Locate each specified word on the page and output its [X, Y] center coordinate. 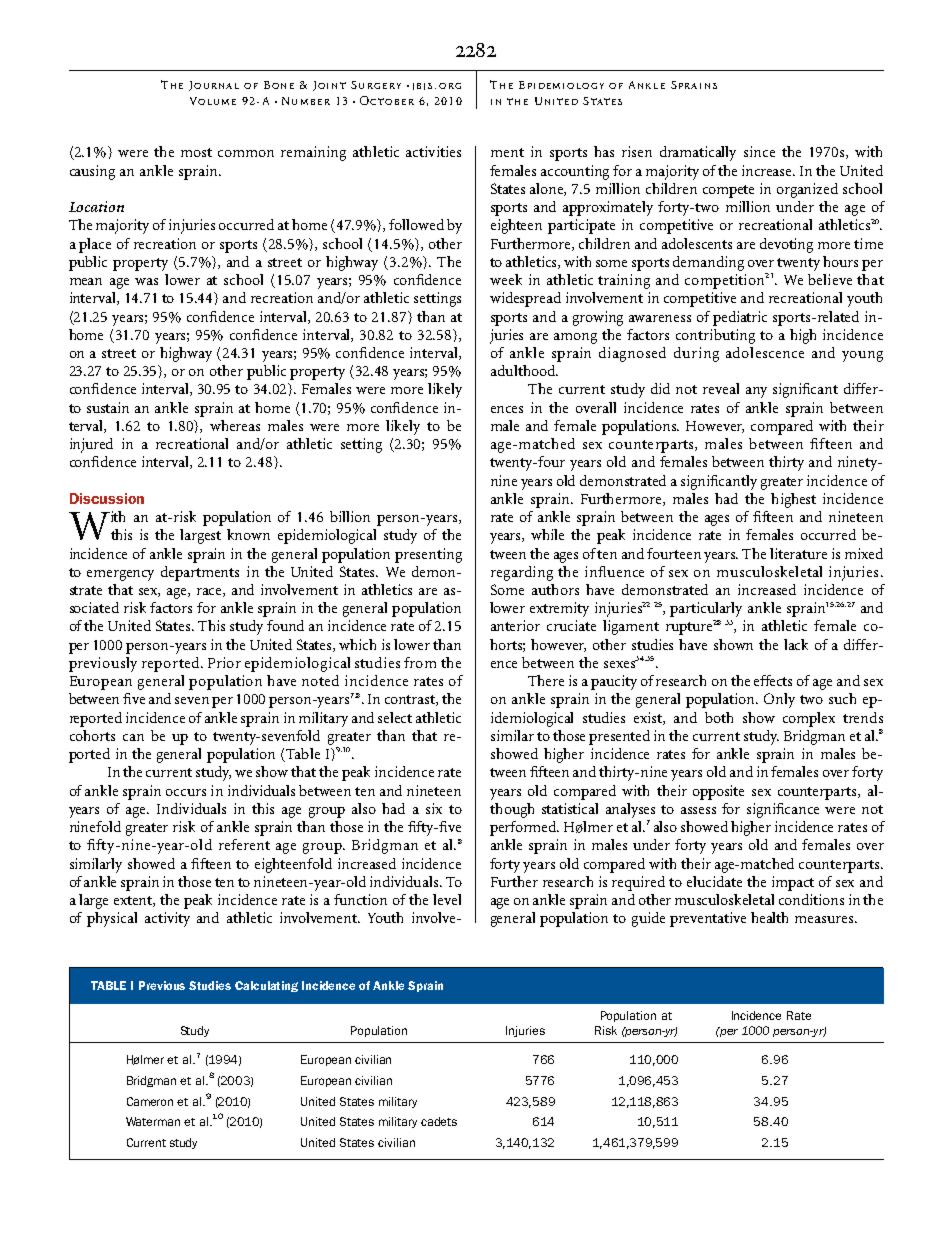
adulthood [524, 370]
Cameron [150, 1101]
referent [244, 844]
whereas [235, 425]
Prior [224, 662]
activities [433, 151]
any [756, 392]
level [447, 899]
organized [807, 190]
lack [796, 644]
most [196, 152]
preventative [708, 919]
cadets [439, 1121]
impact [793, 883]
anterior [515, 625]
